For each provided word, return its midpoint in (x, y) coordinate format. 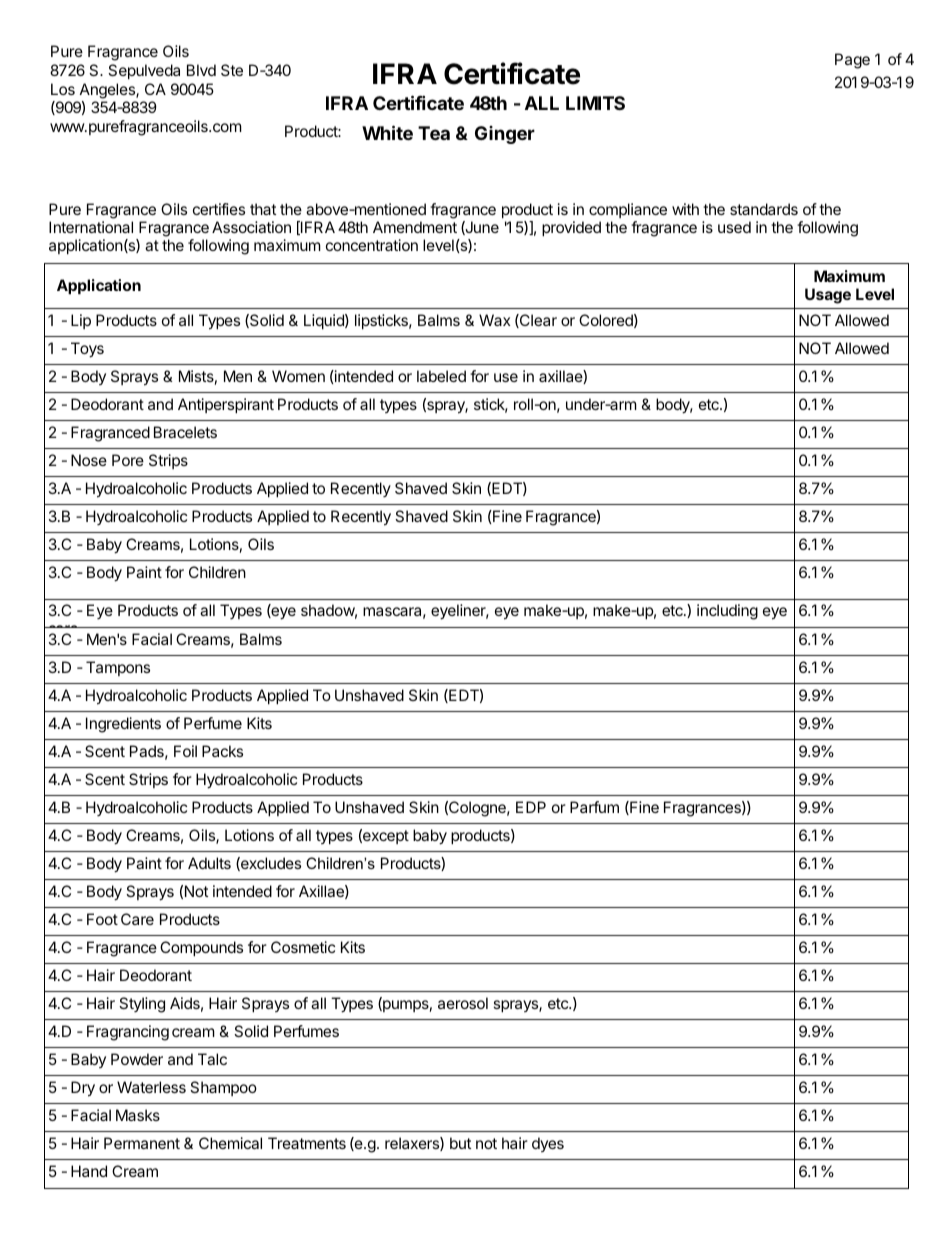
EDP (531, 807)
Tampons (118, 668)
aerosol (463, 1003)
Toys (87, 350)
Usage (828, 296)
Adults (209, 863)
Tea (434, 133)
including (727, 612)
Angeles (108, 91)
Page (852, 61)
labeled (441, 376)
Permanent (142, 1143)
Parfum (594, 807)
